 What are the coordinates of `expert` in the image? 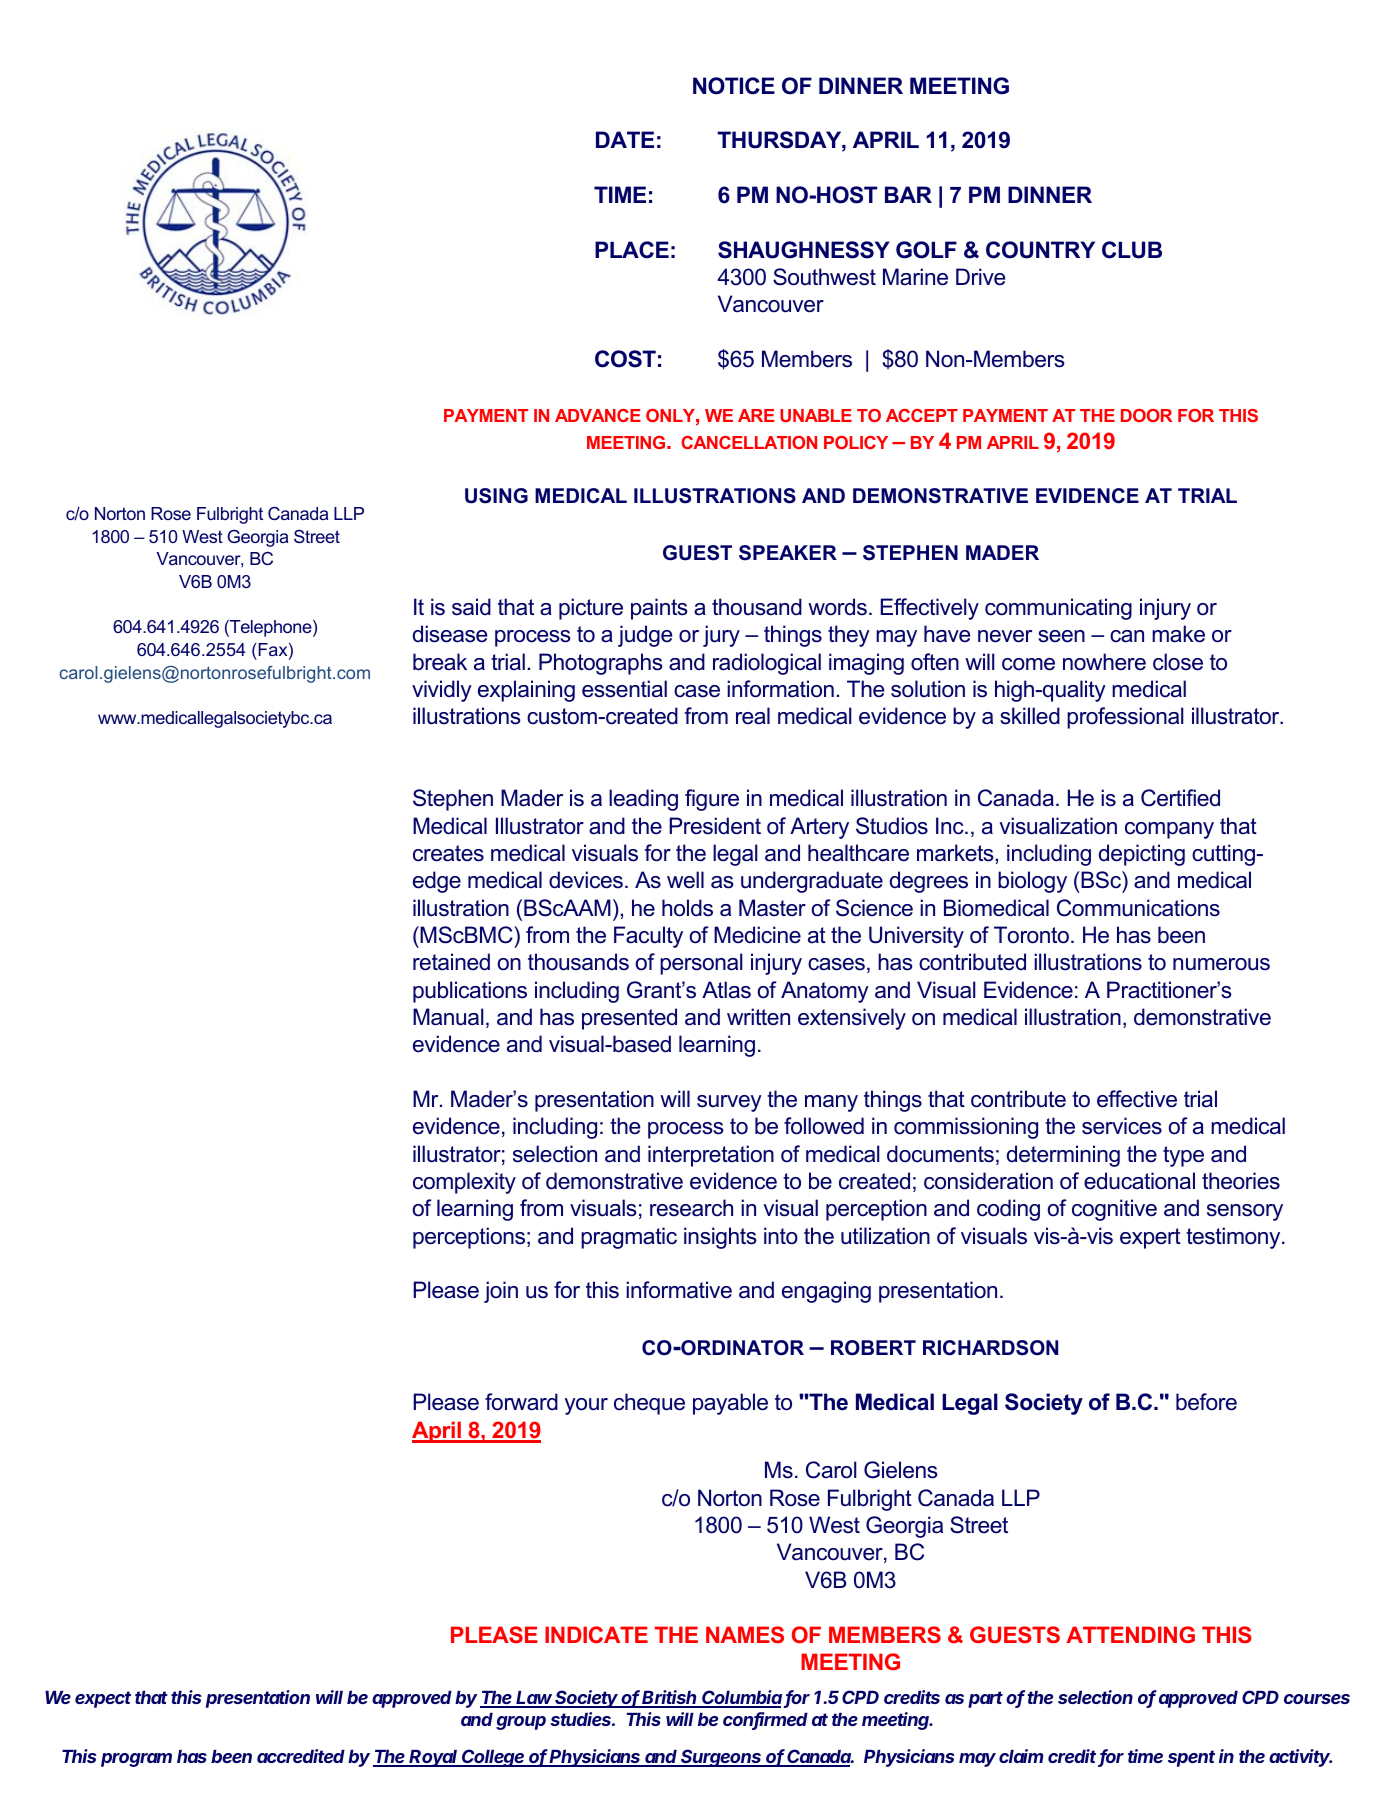 It's located at (1150, 1238).
